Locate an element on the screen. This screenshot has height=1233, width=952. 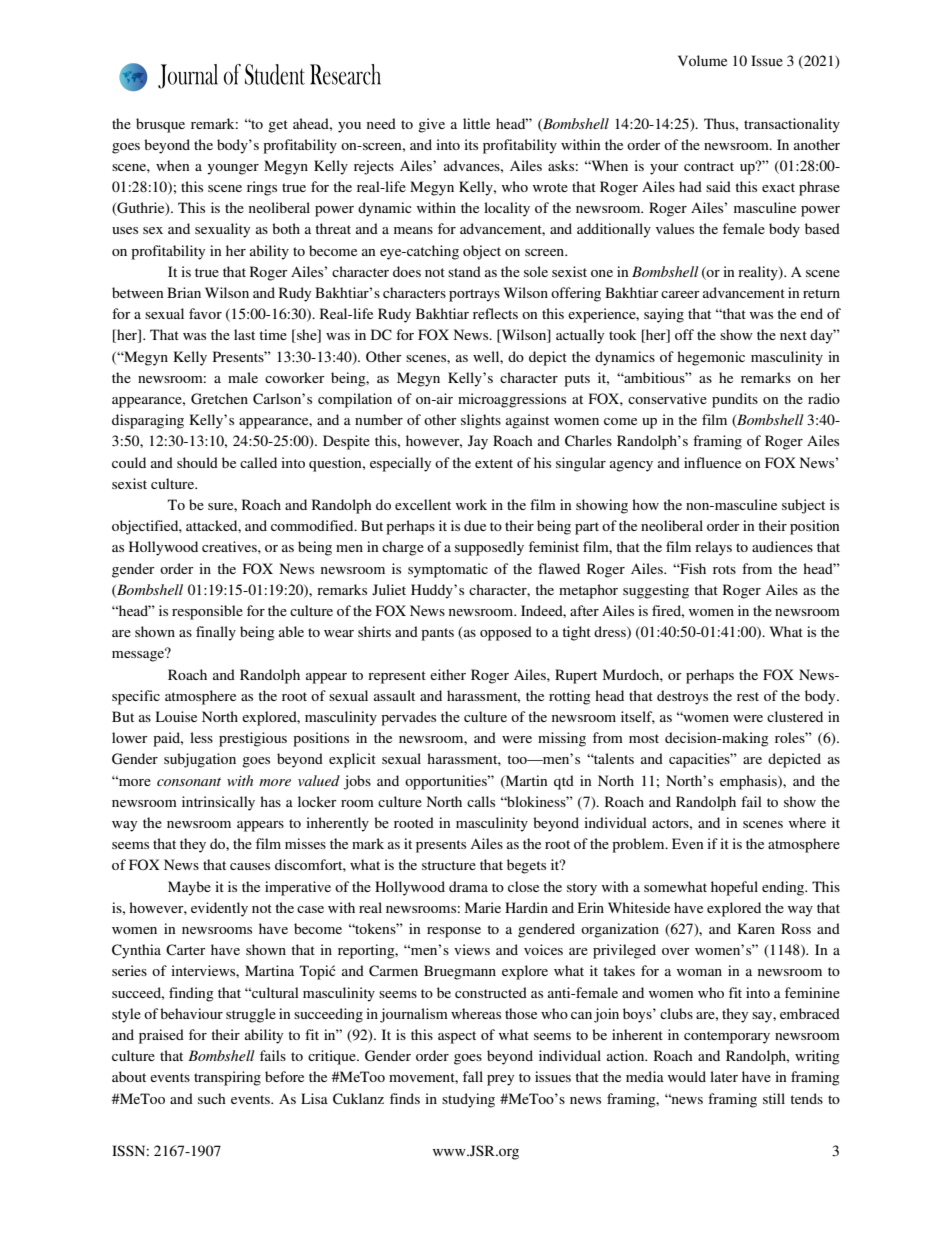
pundits is located at coordinates (735, 400).
